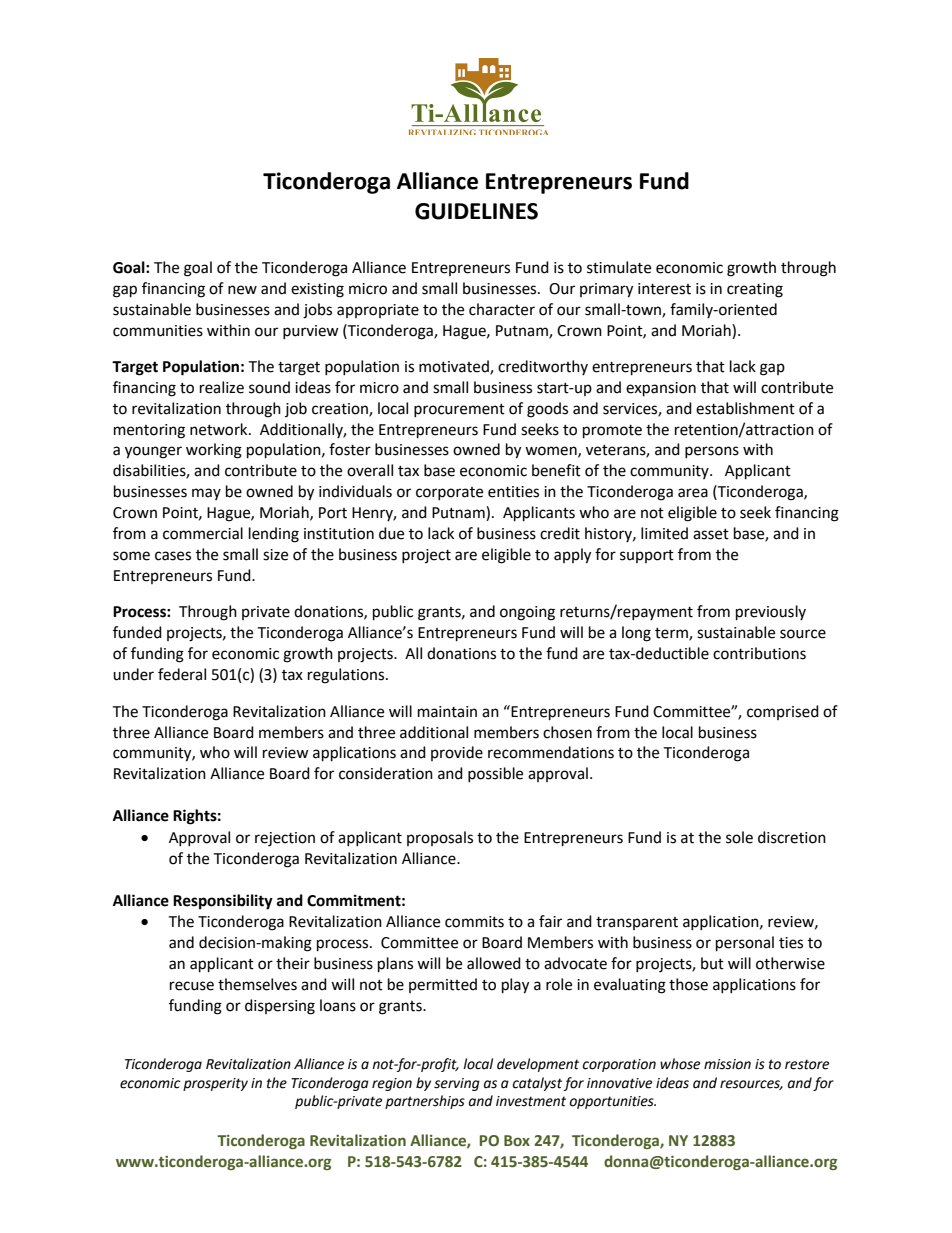  Describe the element at coordinates (711, 534) in the image. I see `asset` at that location.
